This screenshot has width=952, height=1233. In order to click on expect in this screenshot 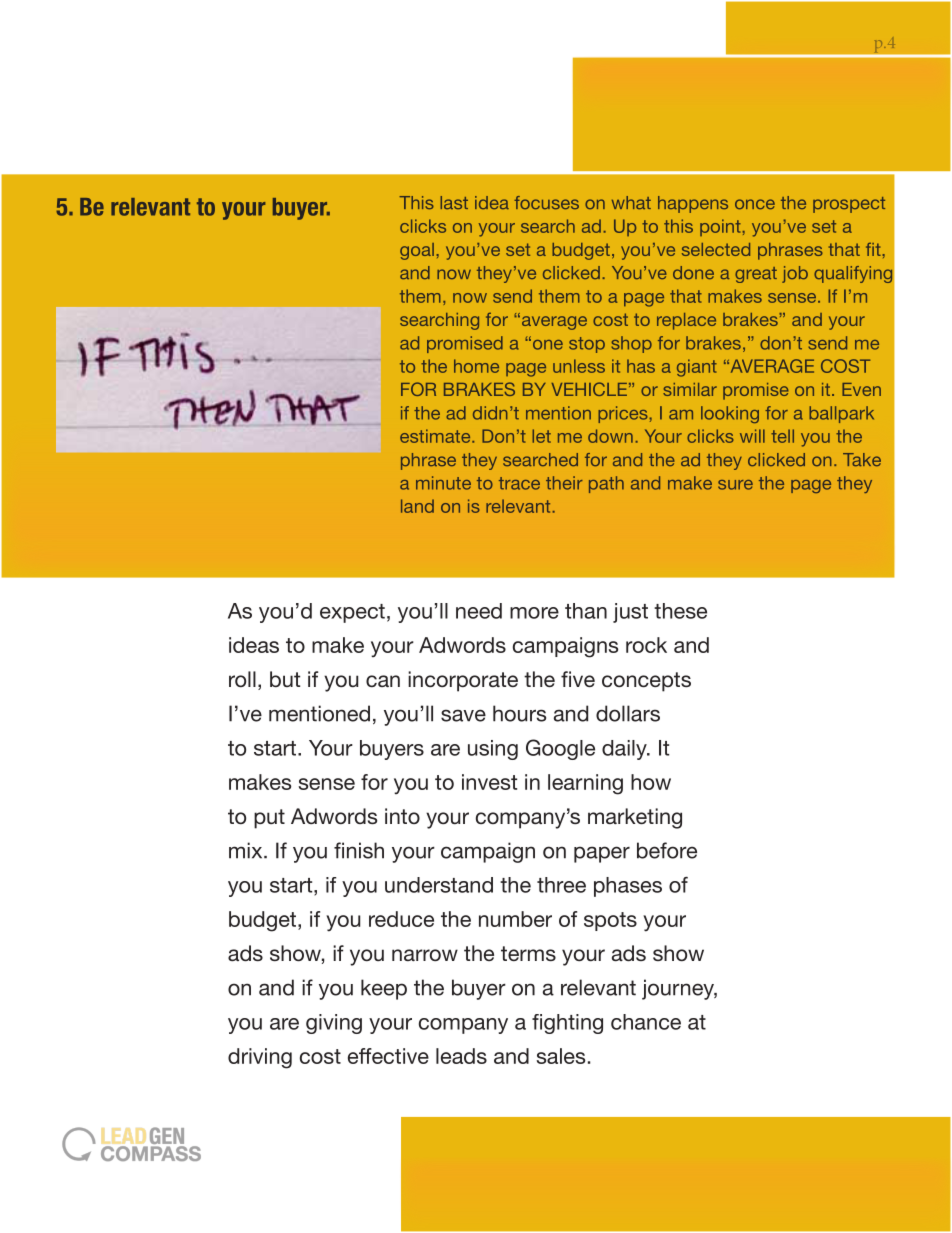, I will do `click(352, 613)`.
